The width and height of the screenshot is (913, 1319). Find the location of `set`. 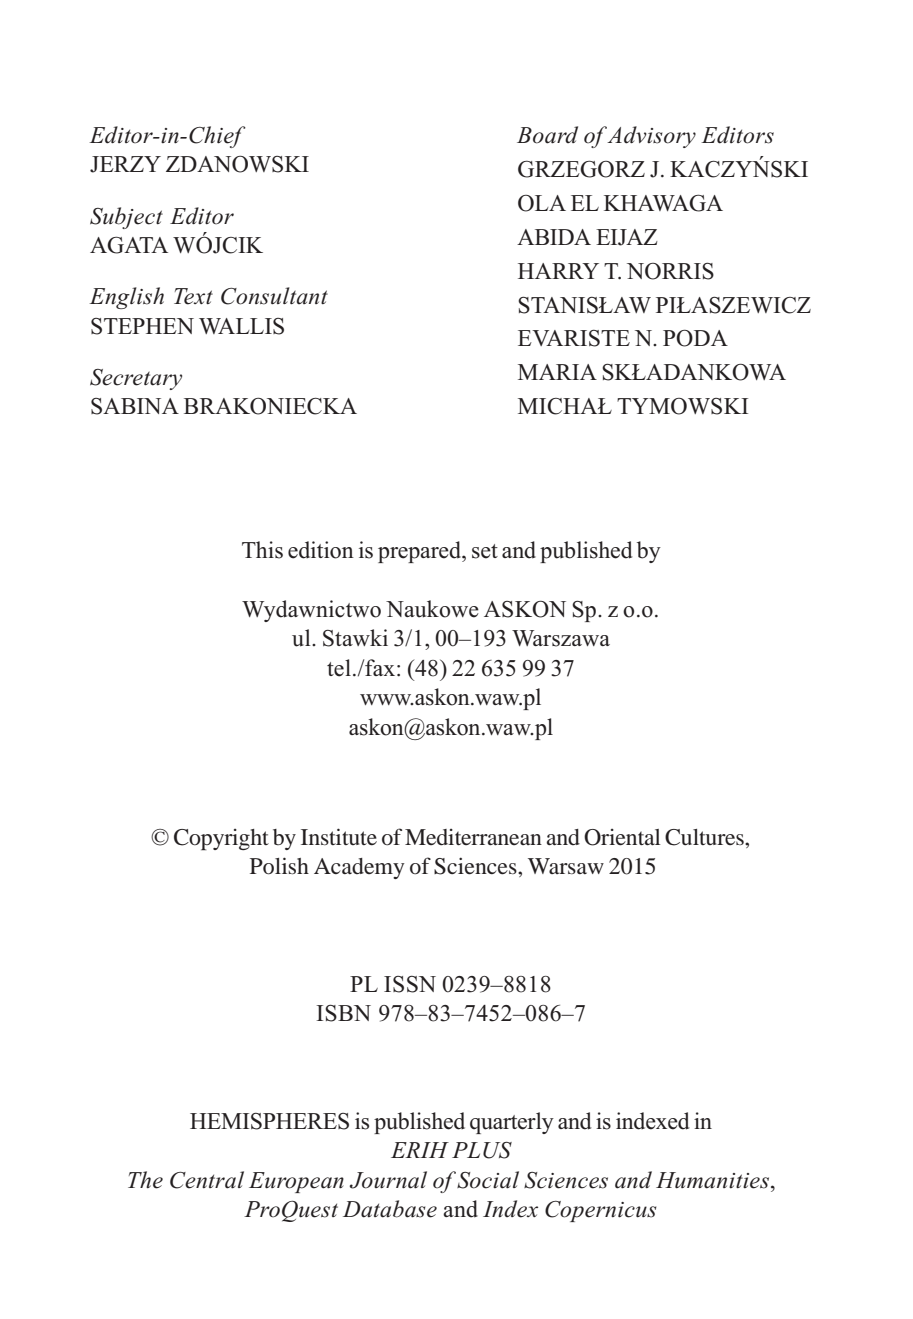

set is located at coordinates (485, 551).
